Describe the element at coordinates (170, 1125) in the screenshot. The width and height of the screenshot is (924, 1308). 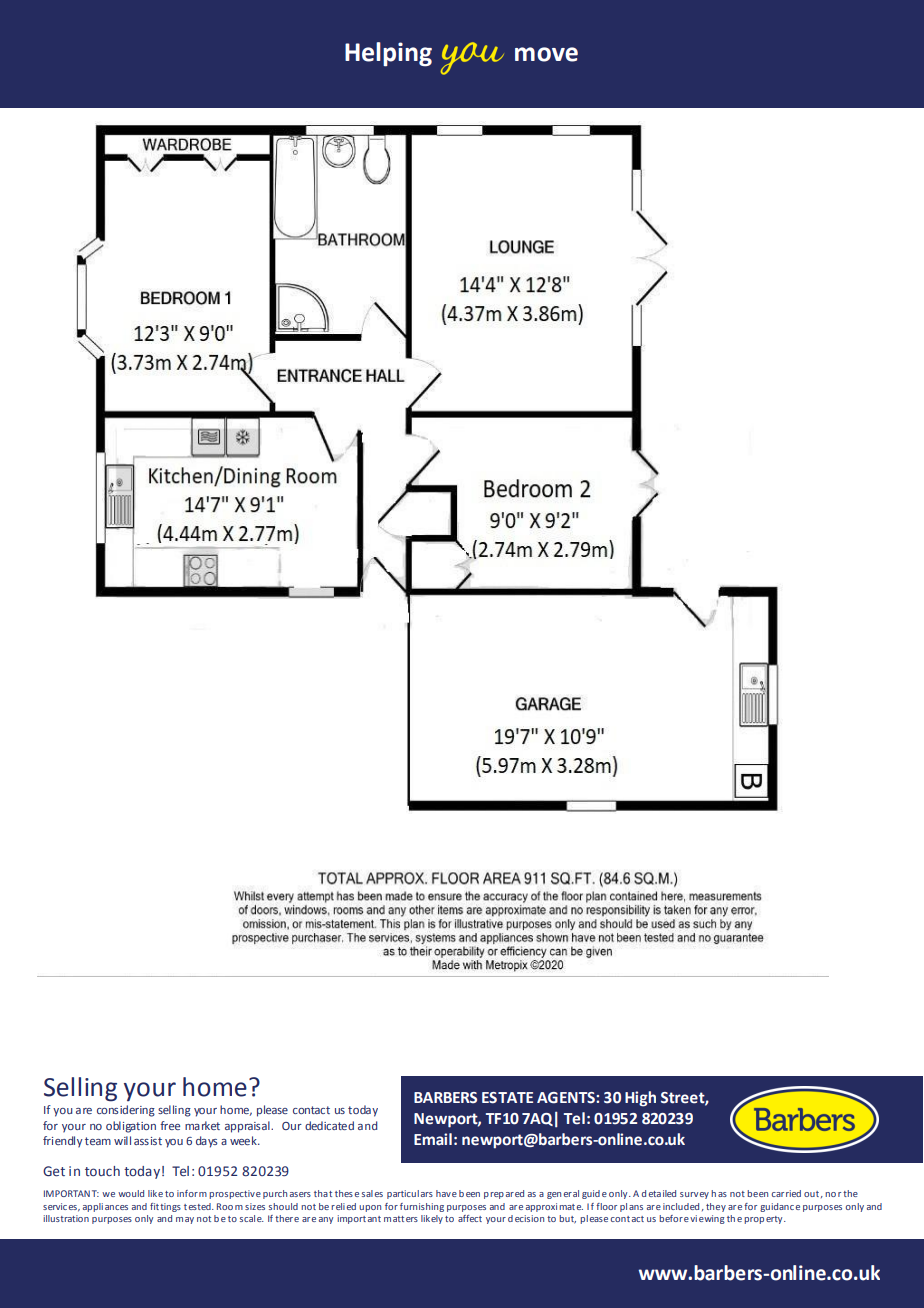
I see `free` at that location.
